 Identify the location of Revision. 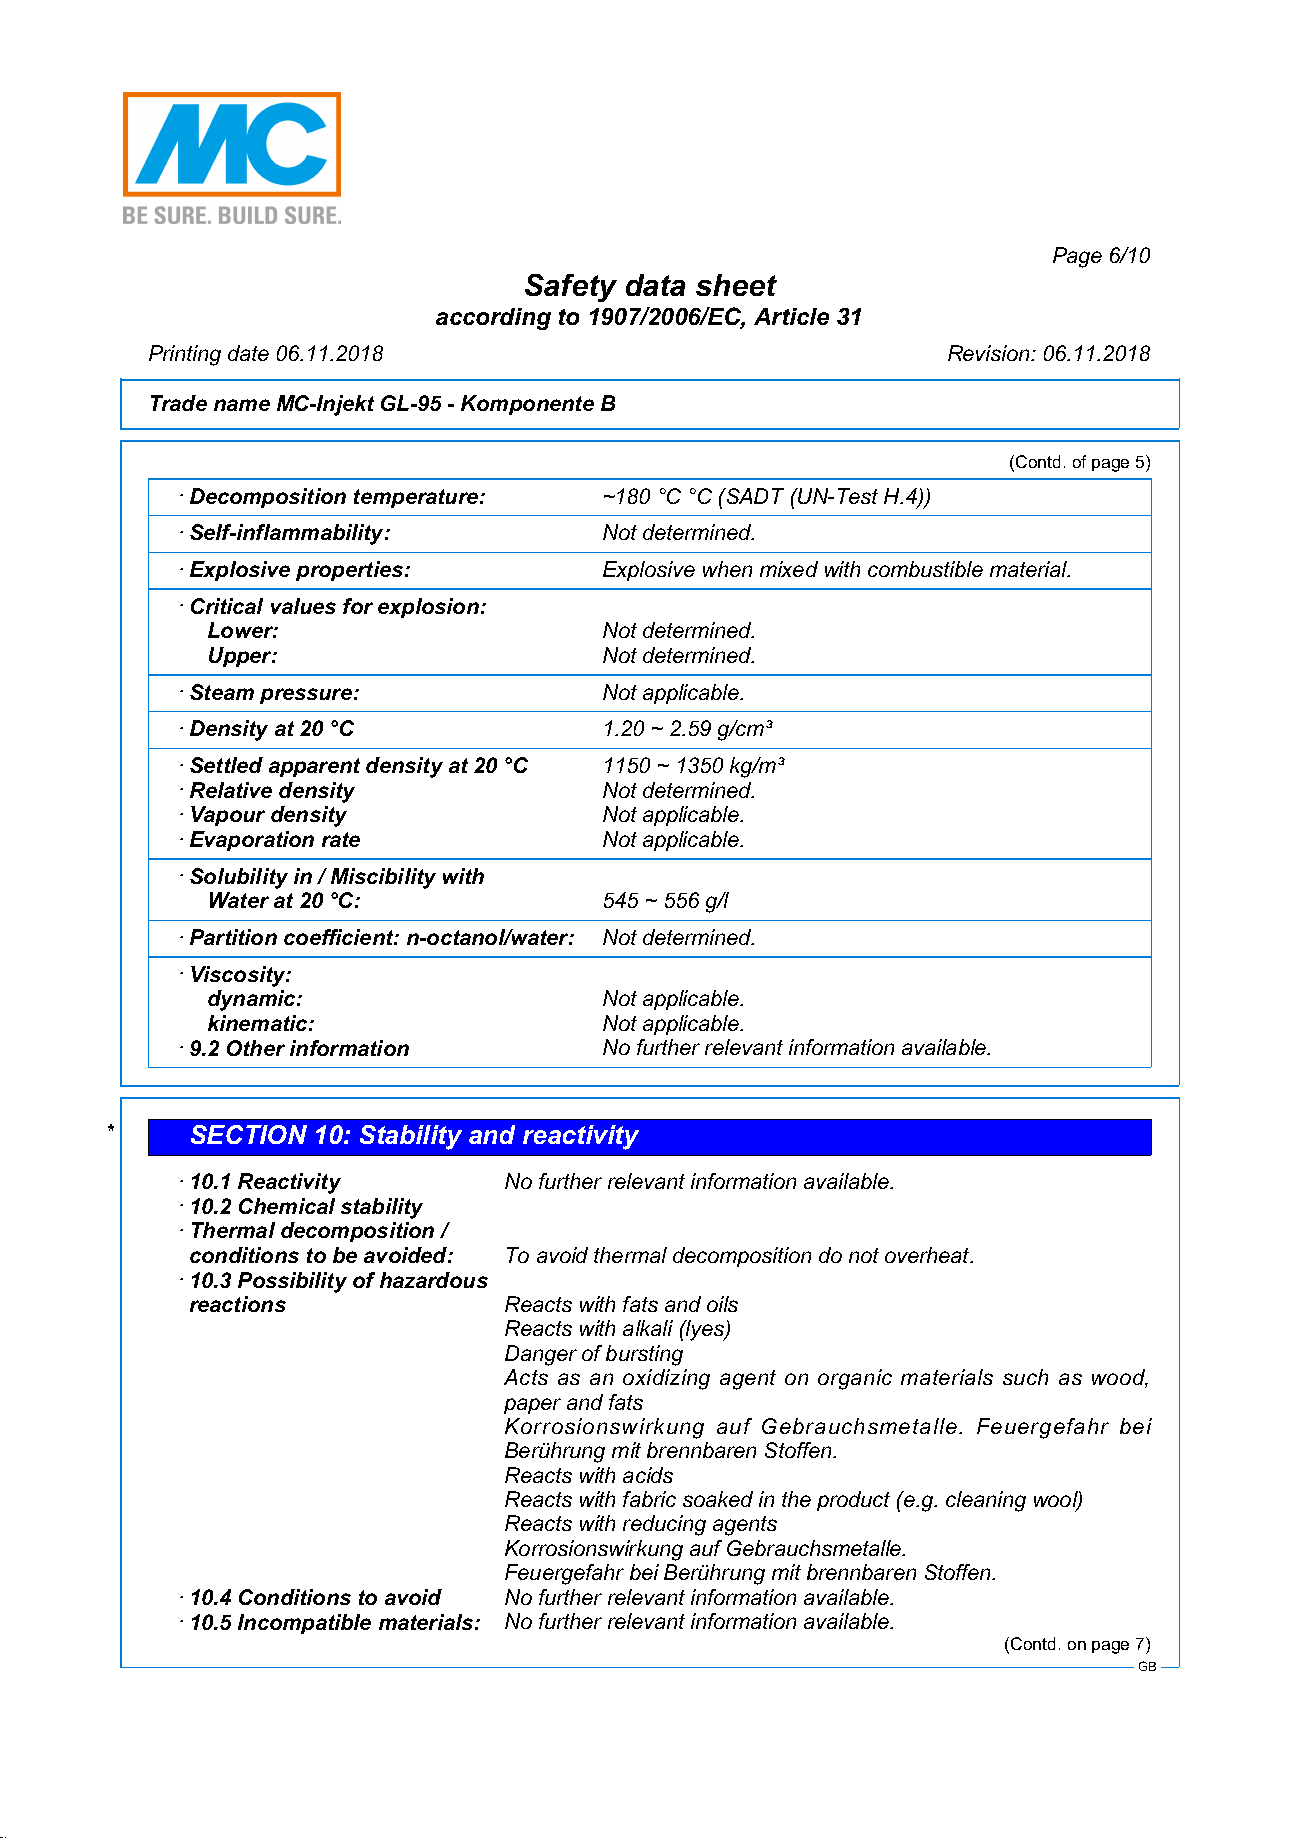
(990, 353).
